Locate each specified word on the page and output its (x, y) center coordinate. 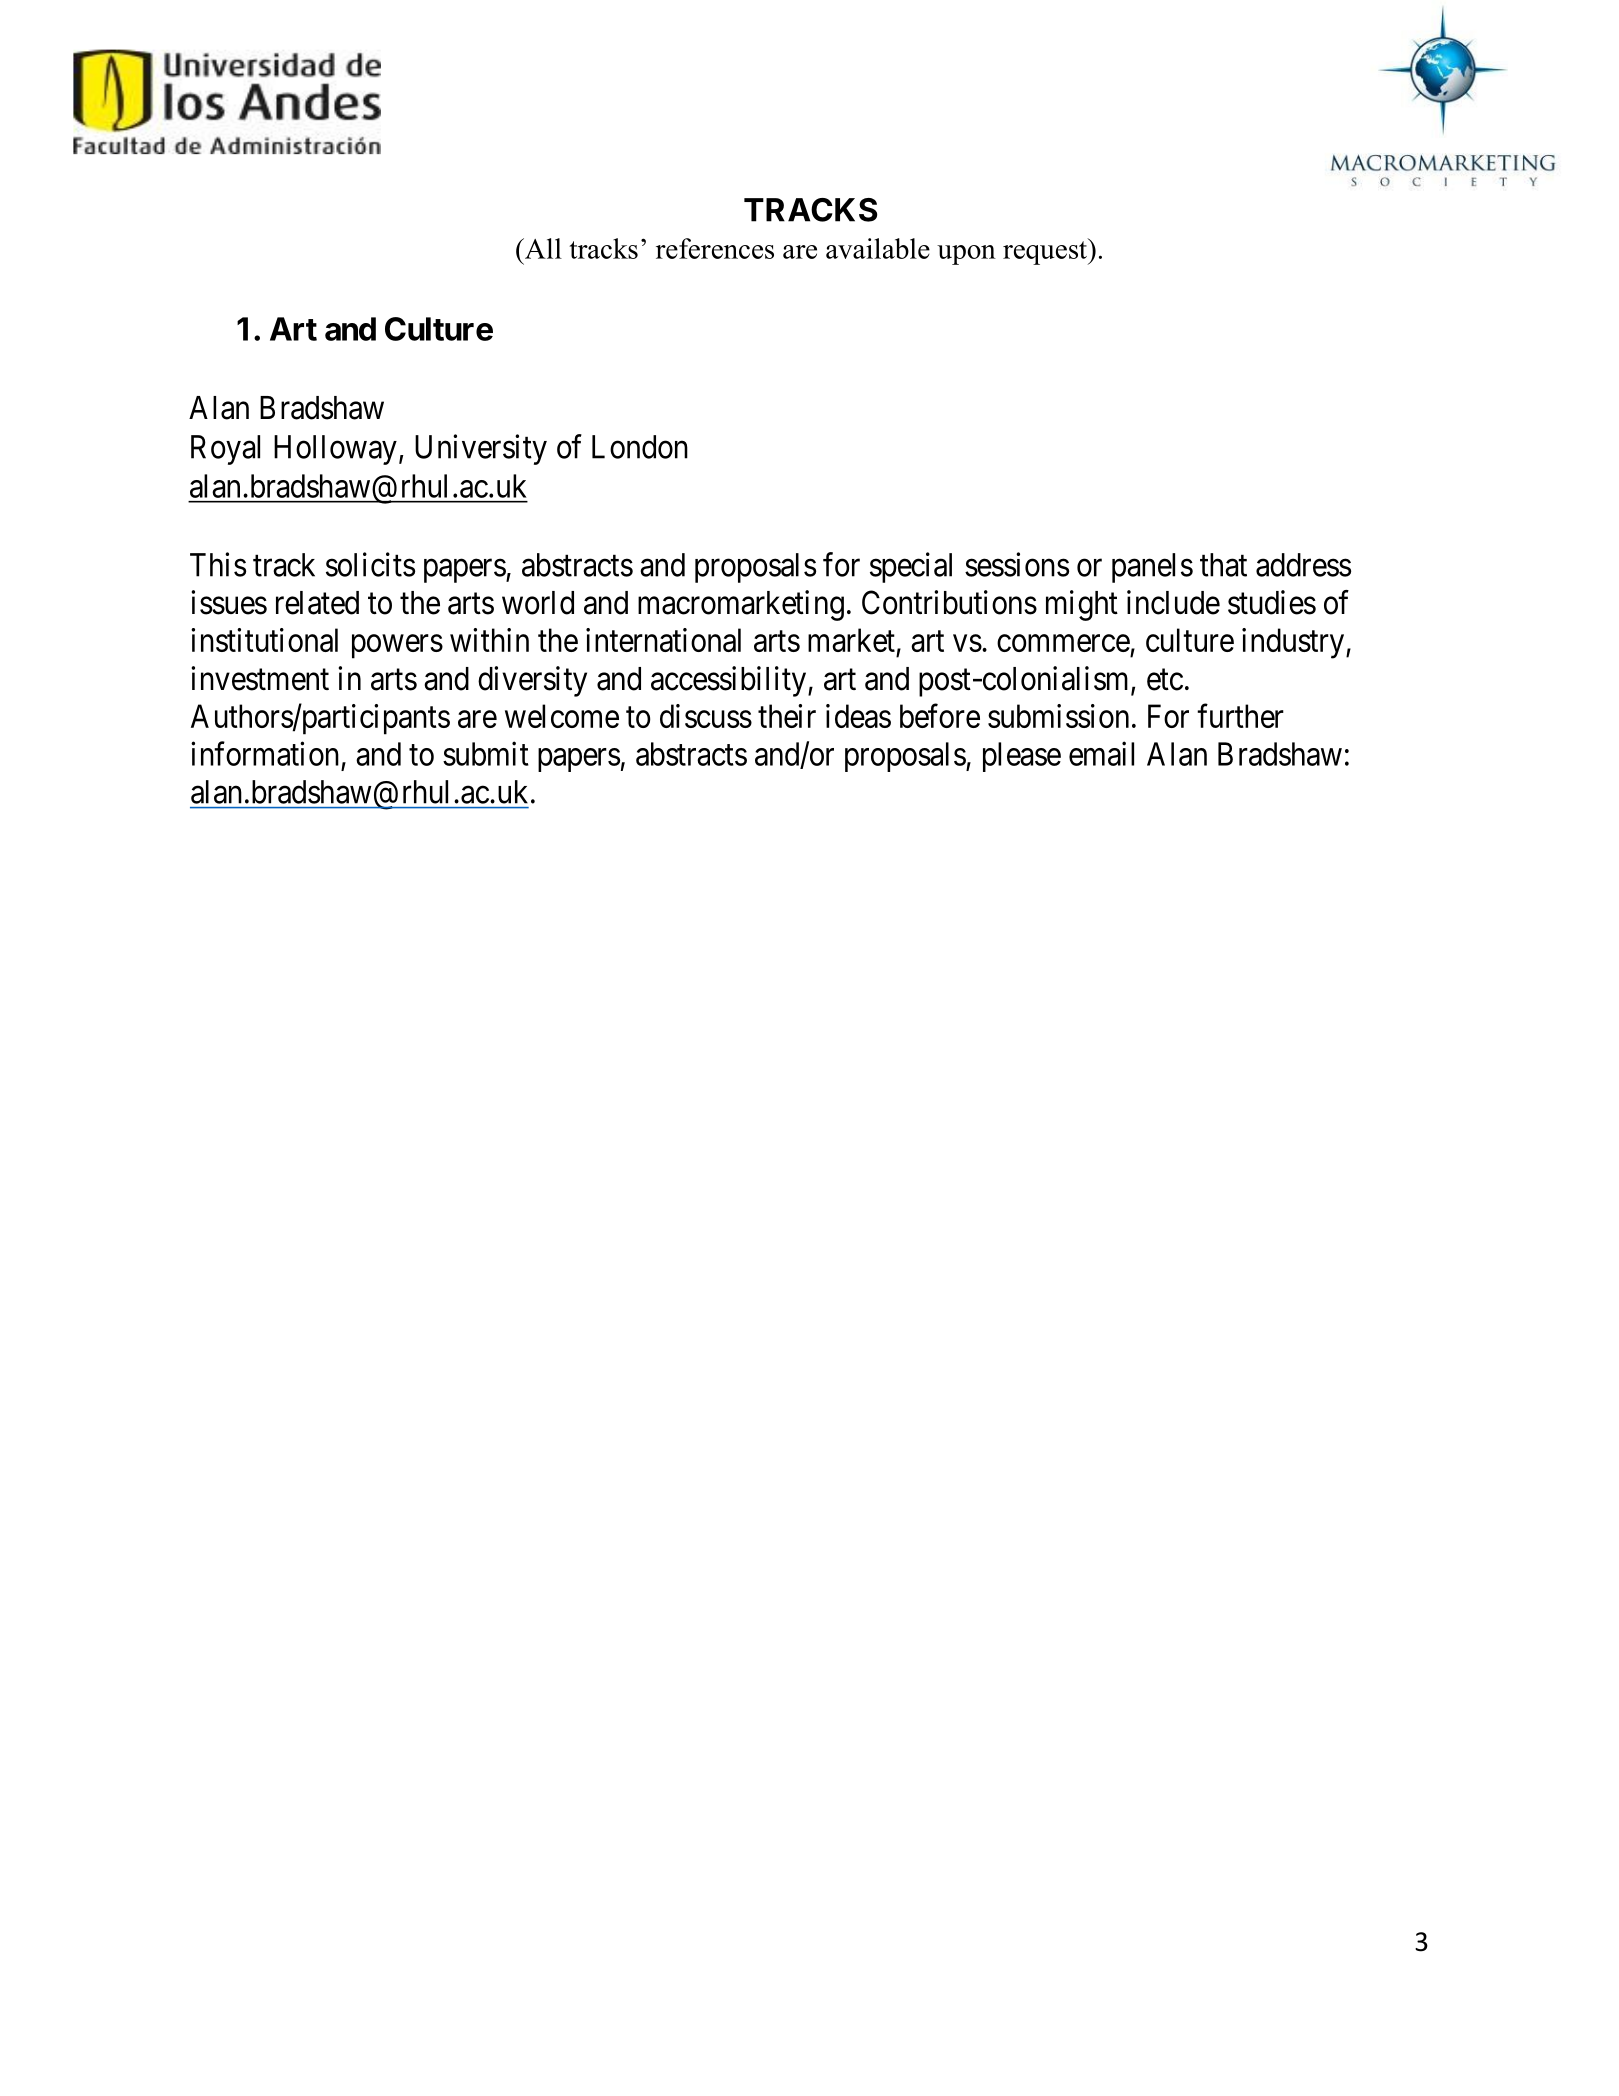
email (1101, 753)
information (265, 753)
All (542, 248)
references (715, 248)
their (787, 716)
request (1046, 251)
